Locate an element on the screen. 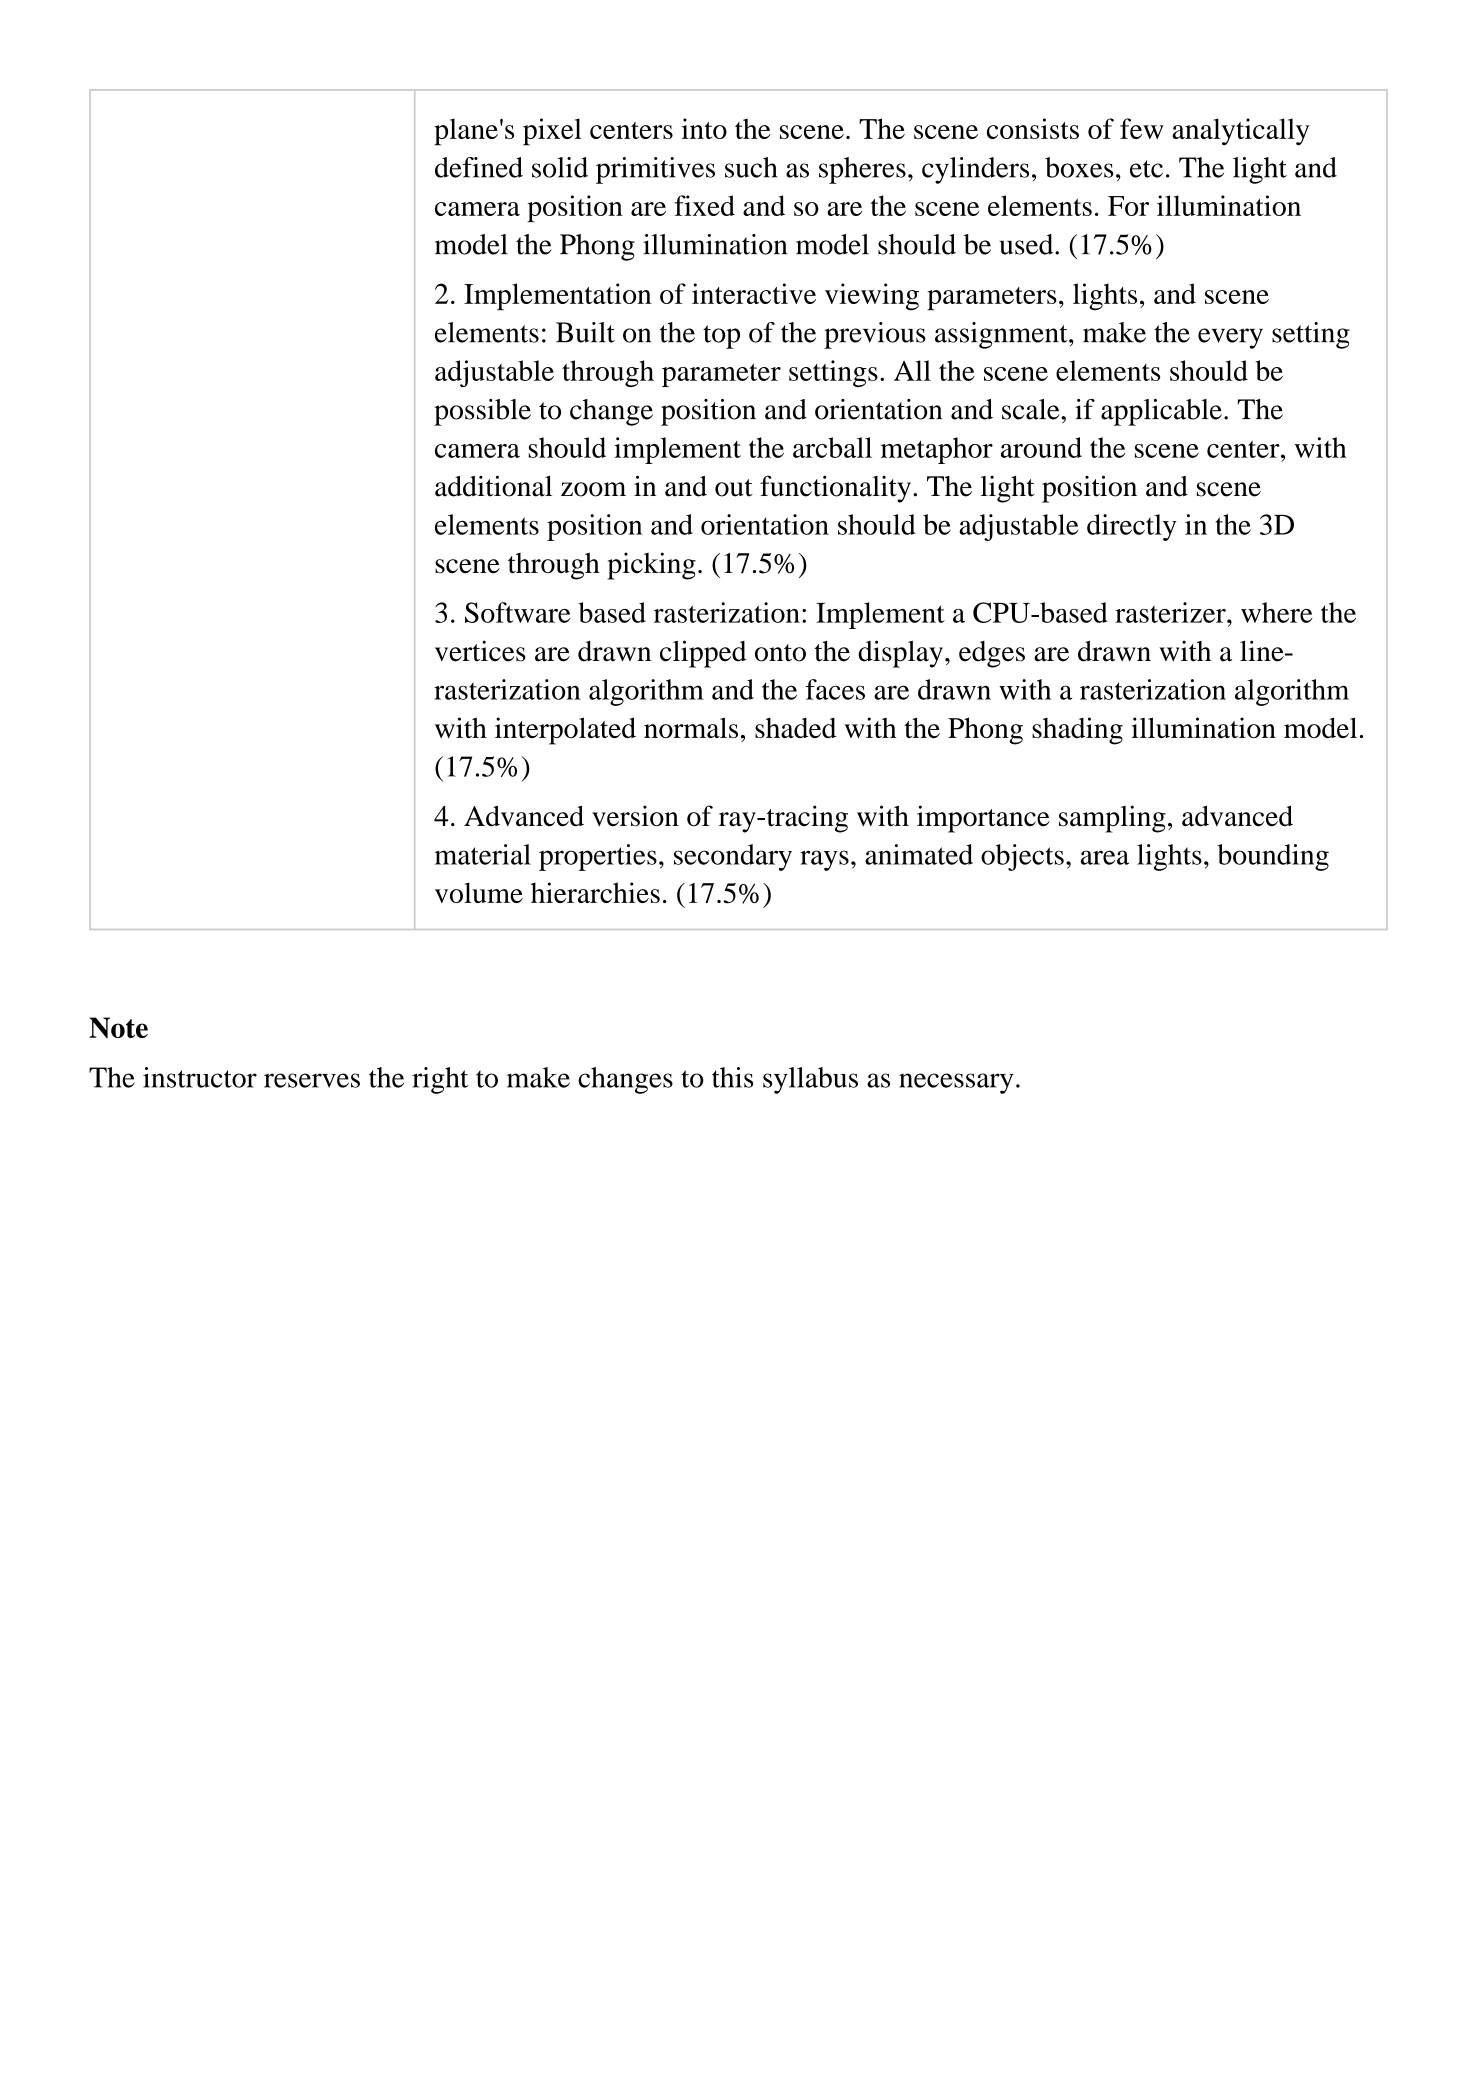 The height and width of the screenshot is (2082, 1472). defined is located at coordinates (479, 167).
